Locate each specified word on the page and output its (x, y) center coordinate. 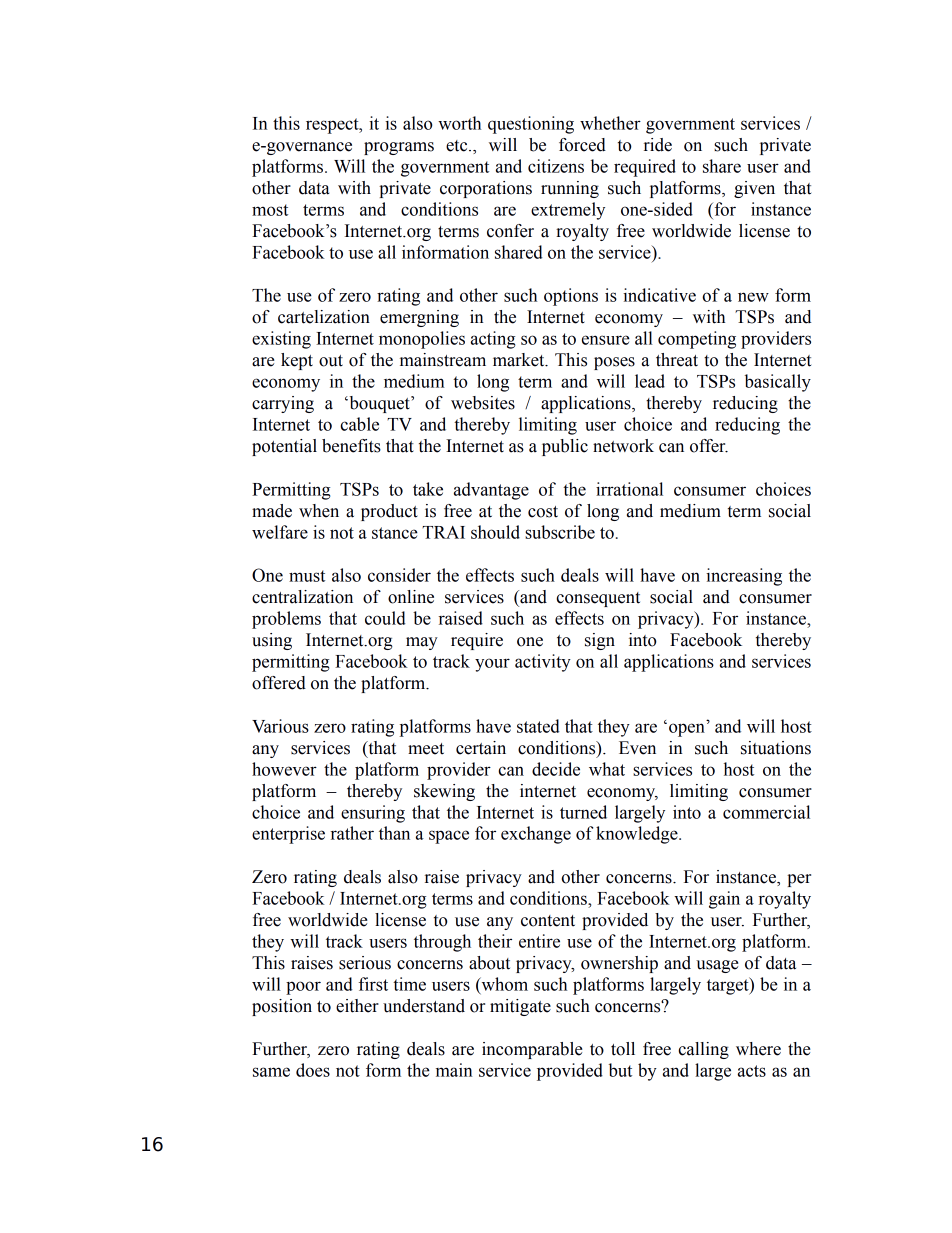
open (687, 730)
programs (399, 148)
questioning (531, 125)
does (313, 1070)
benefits (351, 446)
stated (538, 726)
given (754, 189)
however (284, 769)
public (565, 447)
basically (778, 383)
